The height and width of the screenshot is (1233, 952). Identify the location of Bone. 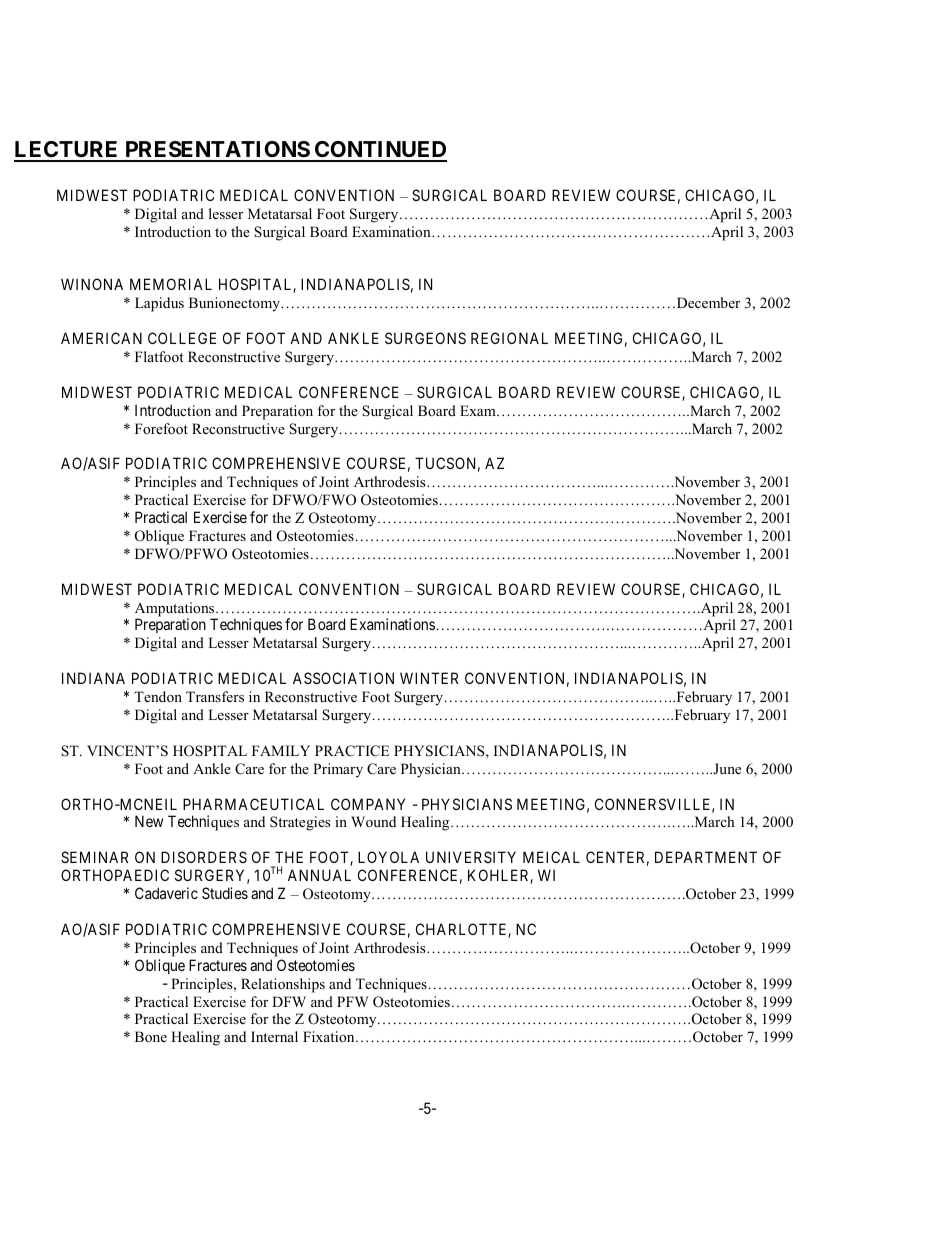
(151, 1036).
